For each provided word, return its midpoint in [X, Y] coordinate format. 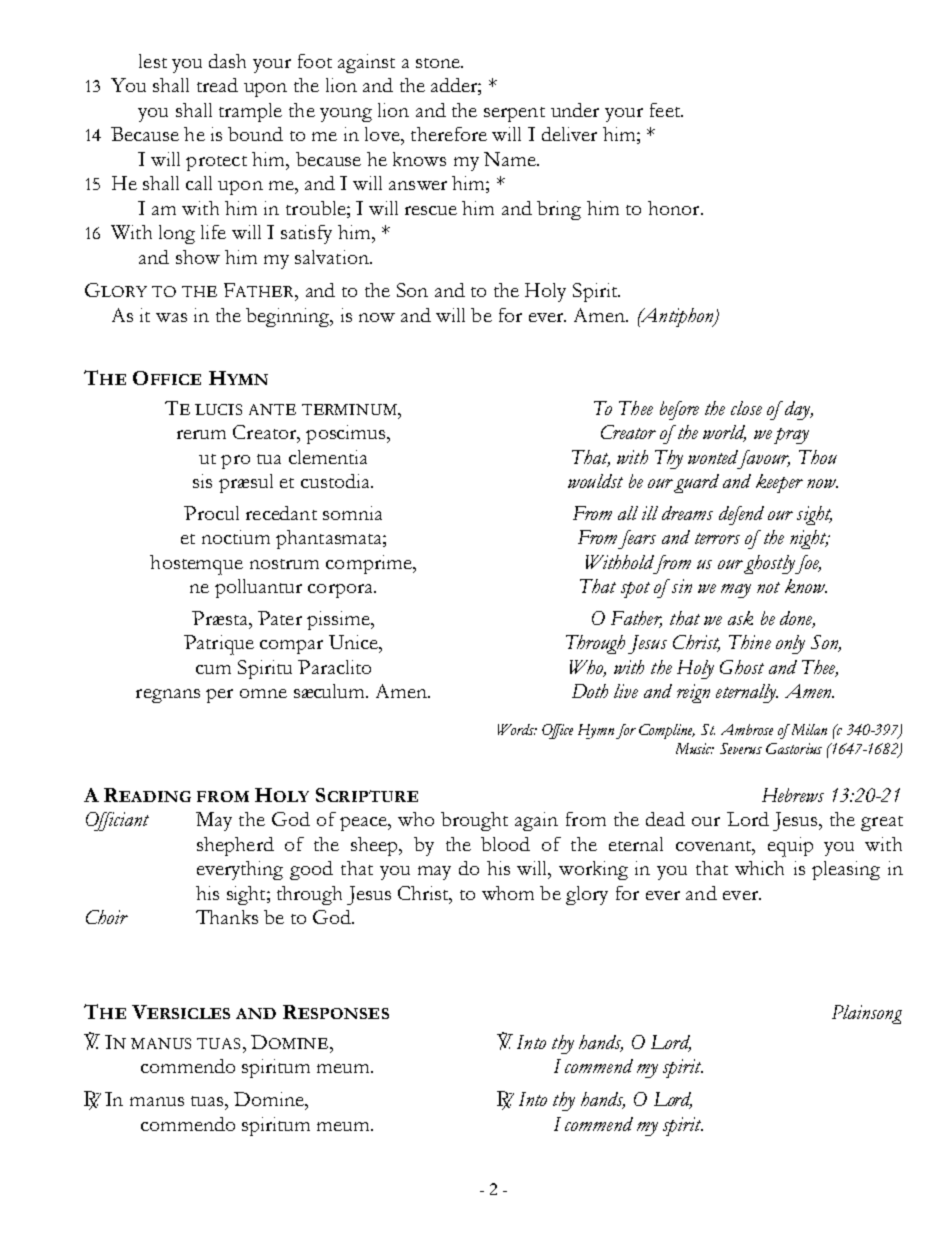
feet [666, 110]
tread [217, 85]
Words [517, 729]
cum [213, 669]
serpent [514, 114]
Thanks [227, 917]
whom [508, 893]
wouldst [595, 481]
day [799, 410]
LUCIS [218, 409]
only [790, 644]
